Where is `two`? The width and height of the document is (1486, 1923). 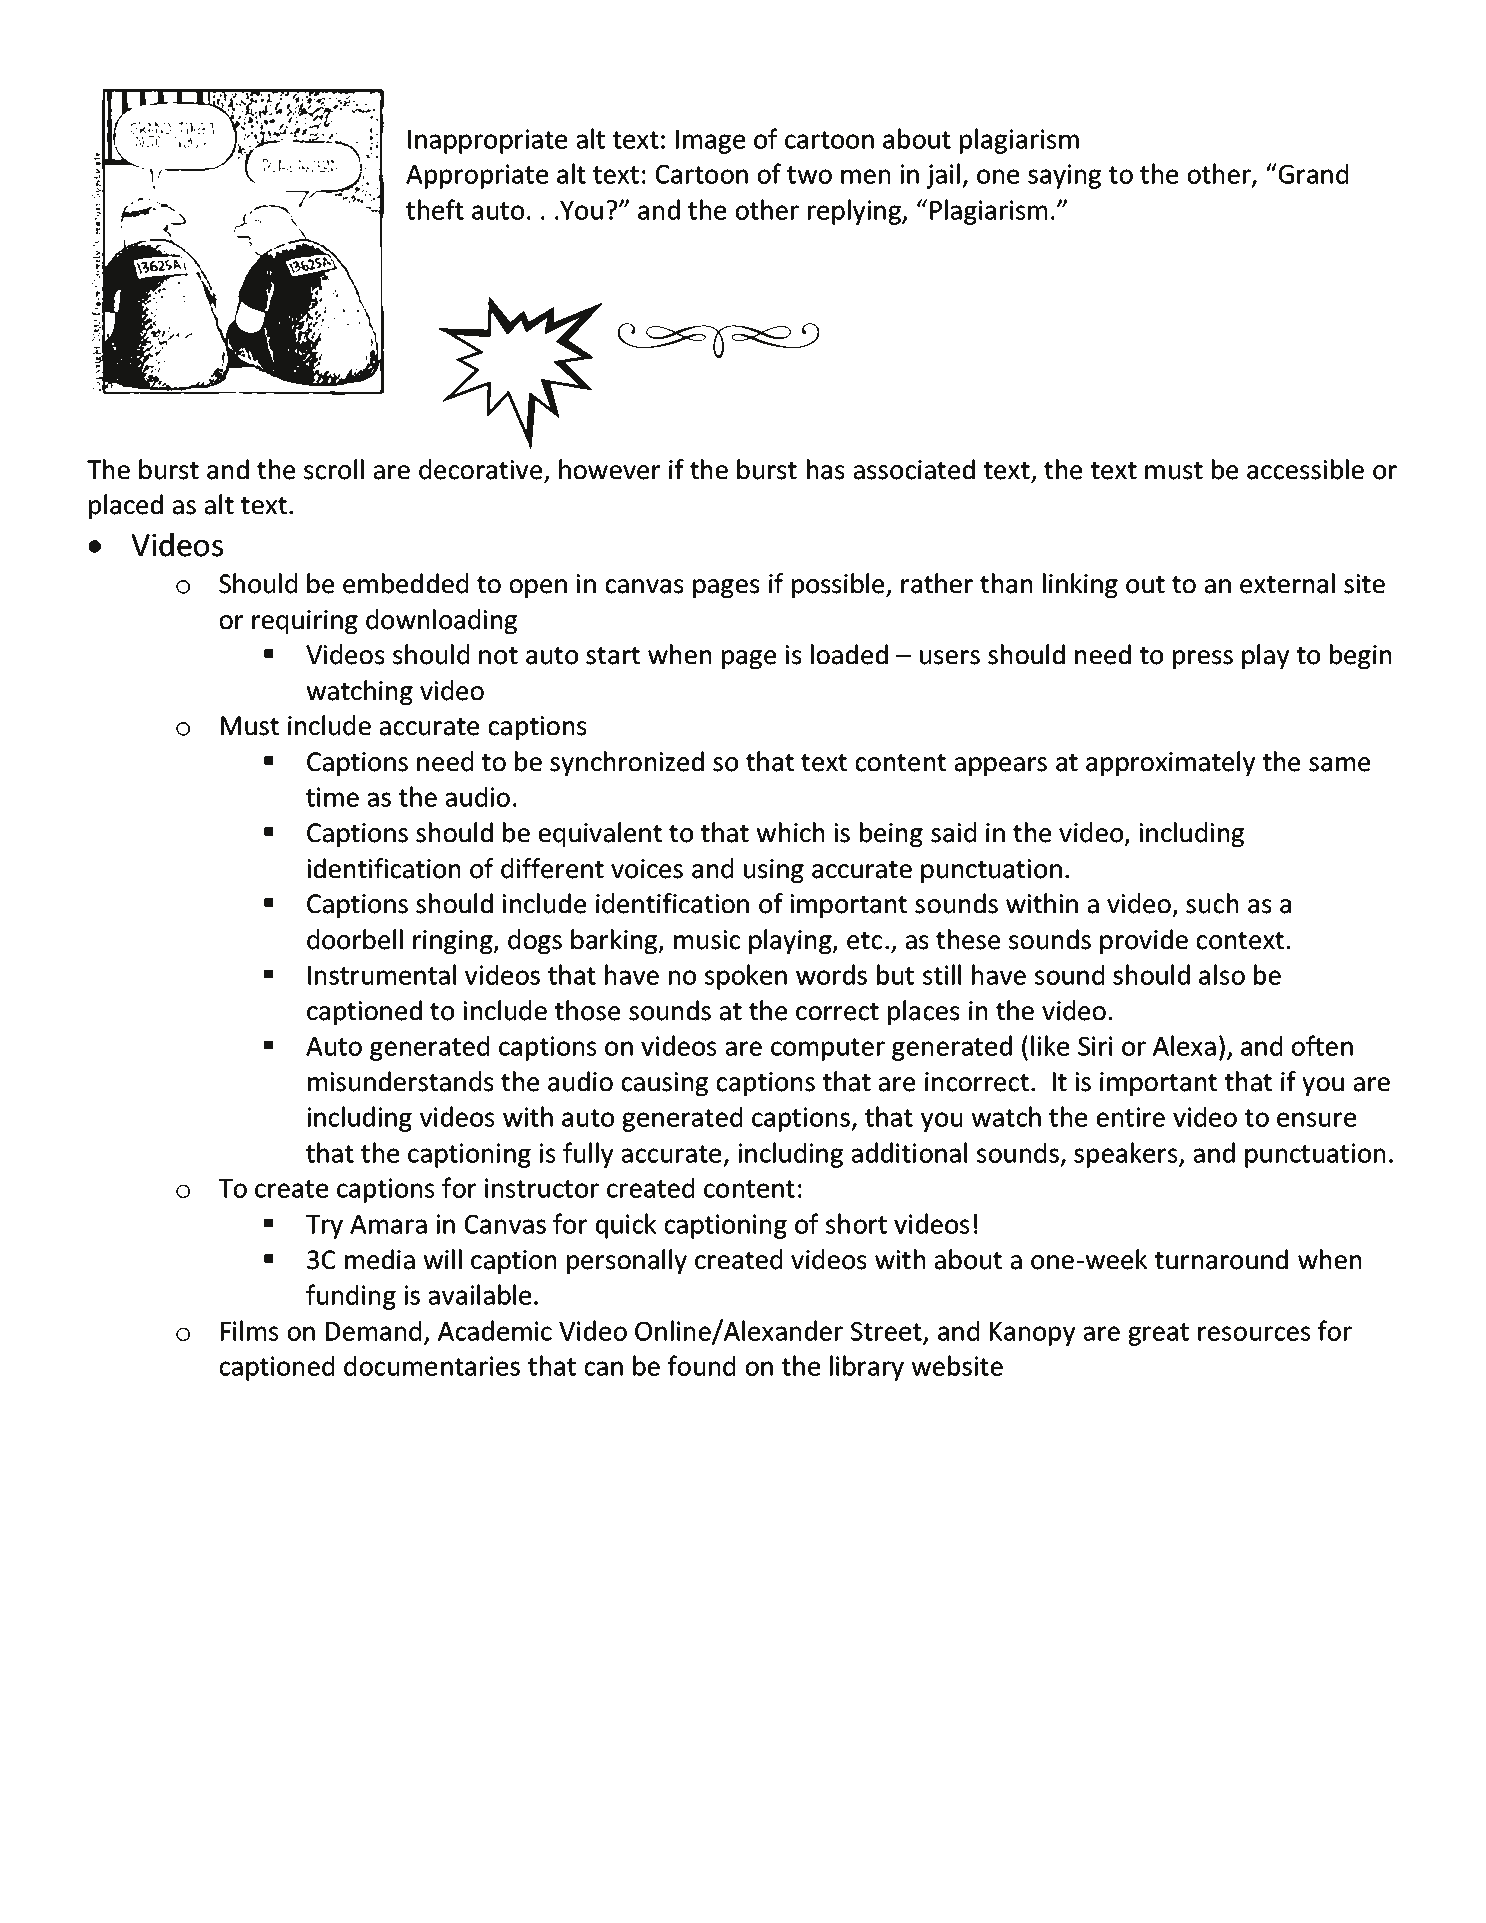
two is located at coordinates (809, 175).
